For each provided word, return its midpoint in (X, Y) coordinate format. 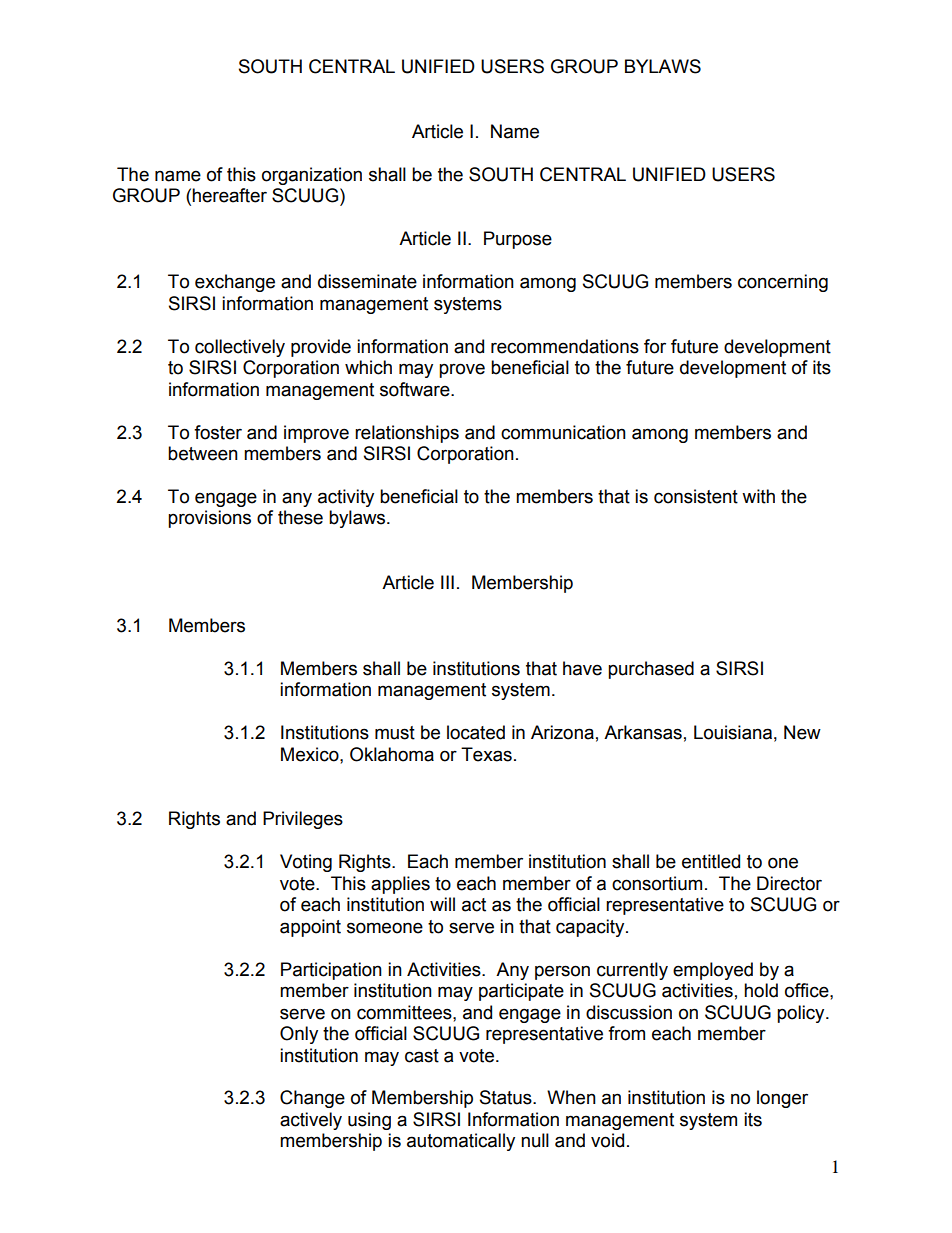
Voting (306, 863)
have (582, 668)
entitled (711, 861)
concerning (783, 283)
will (442, 904)
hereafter (229, 195)
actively (311, 1121)
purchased (651, 670)
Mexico (311, 754)
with (758, 496)
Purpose (518, 240)
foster (218, 432)
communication (563, 432)
